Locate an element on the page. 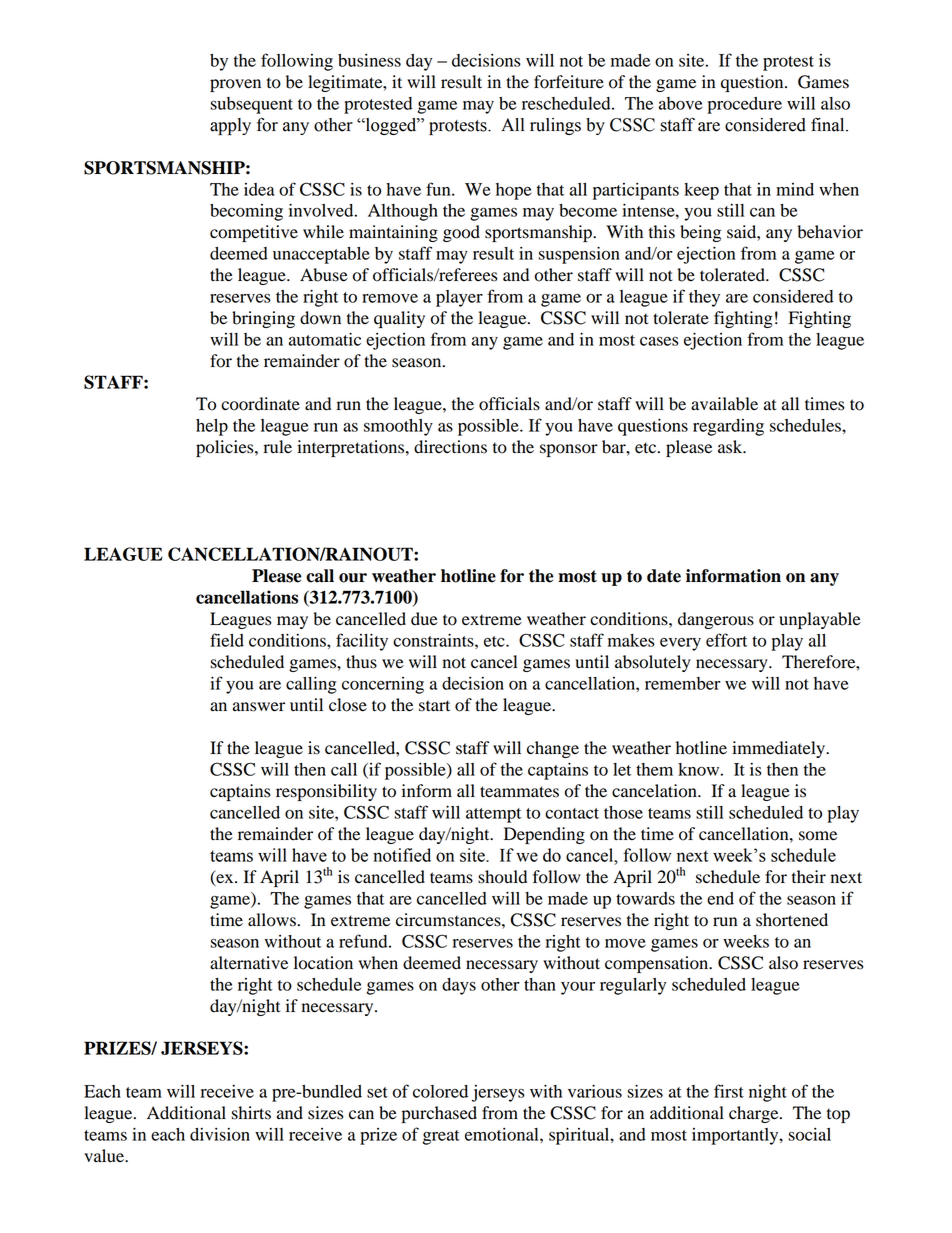 Image resolution: width=952 pixels, height=1233 pixels. procedure is located at coordinates (744, 105).
